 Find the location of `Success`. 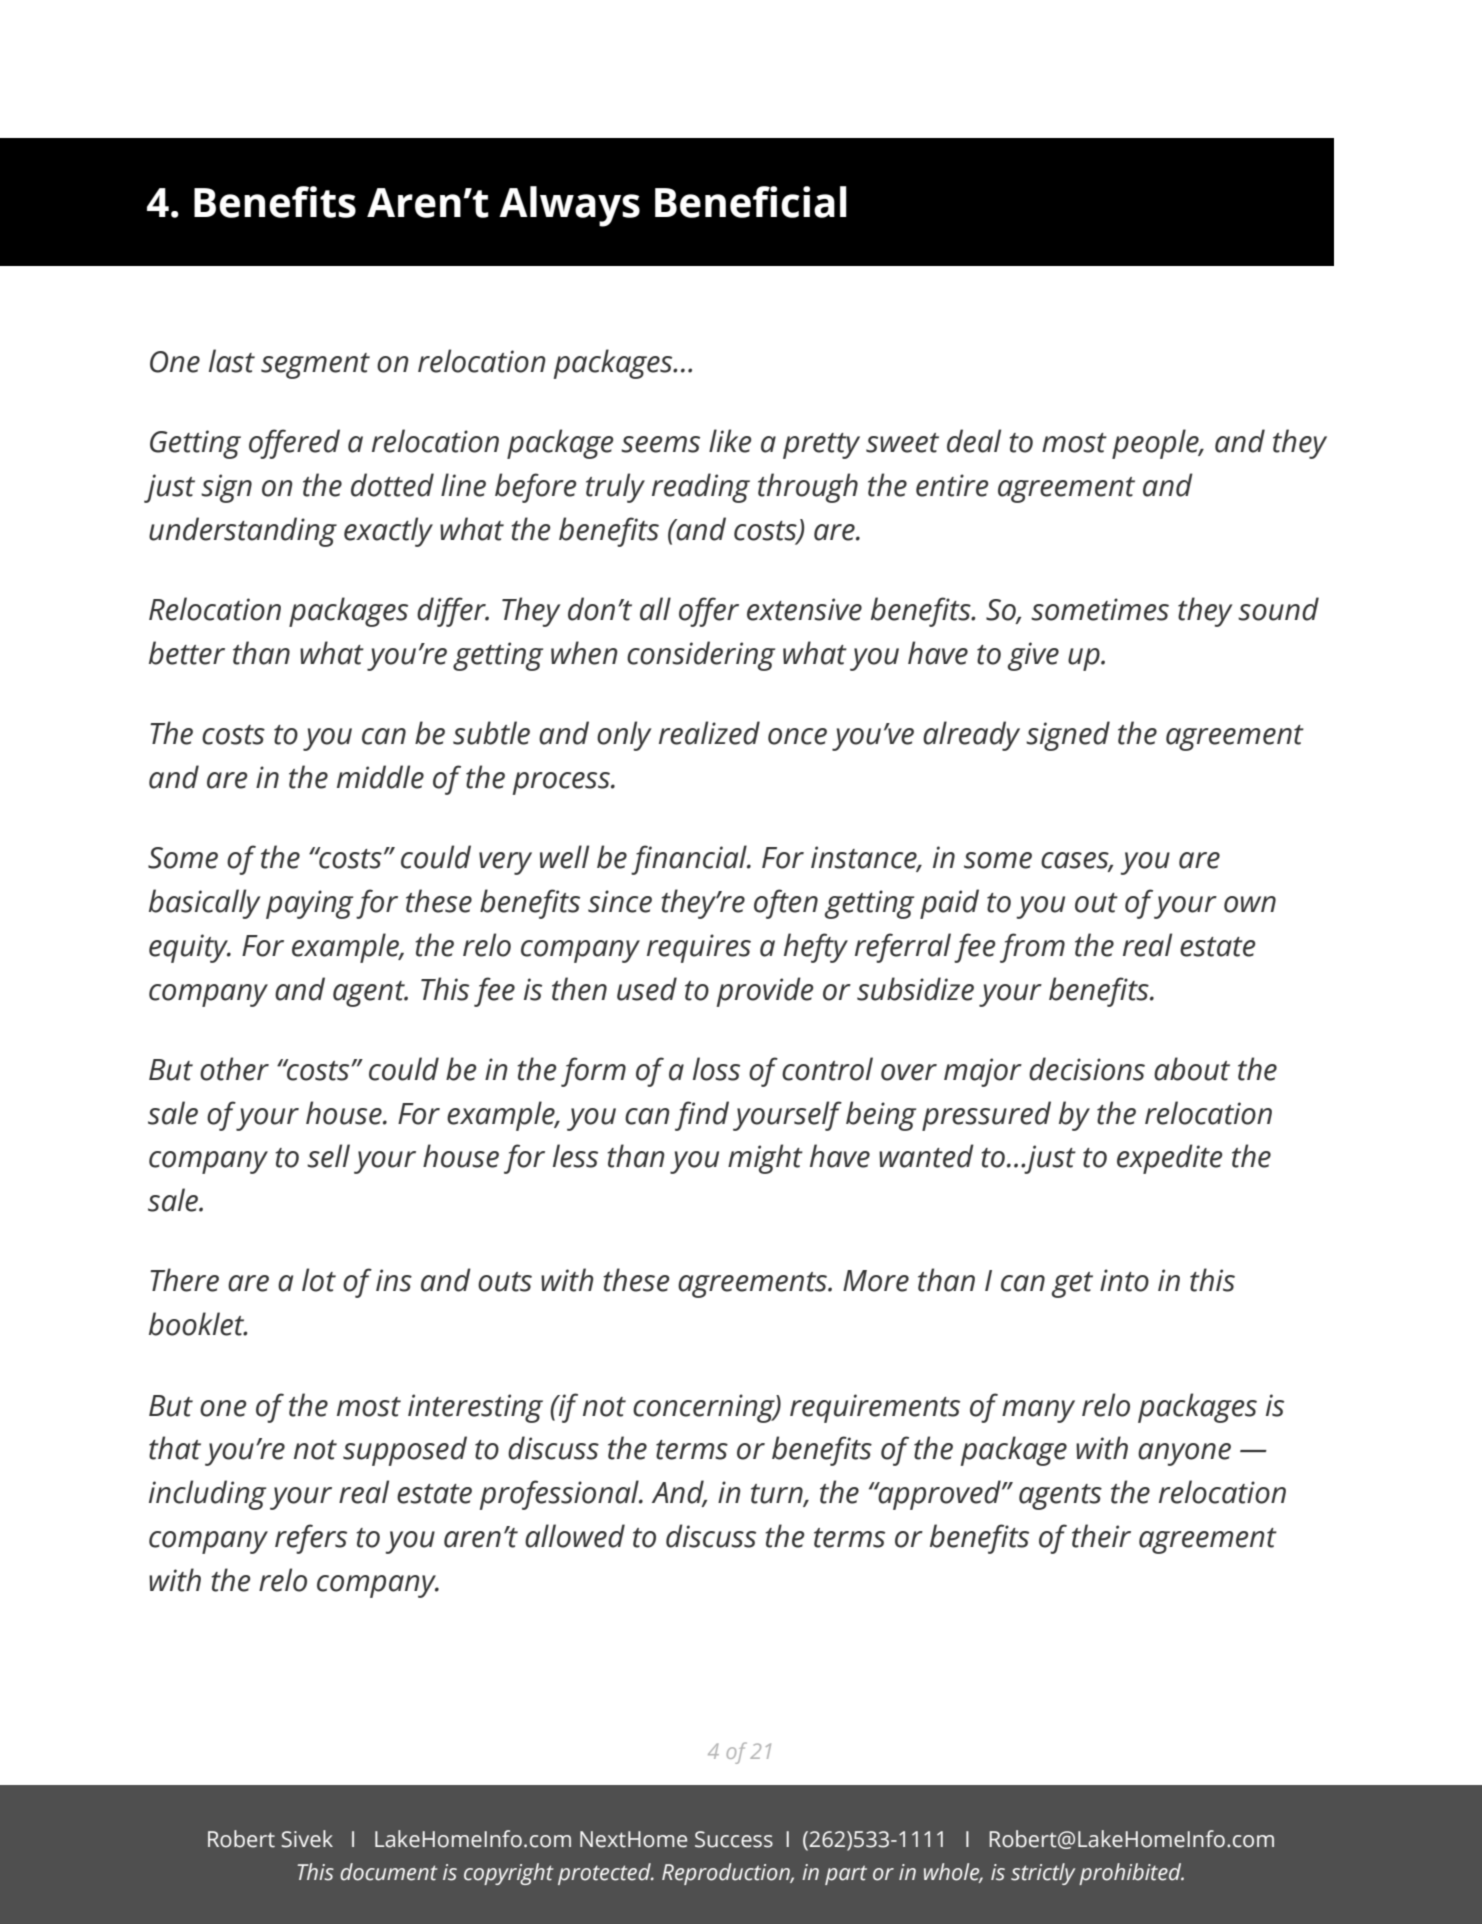

Success is located at coordinates (734, 1839).
